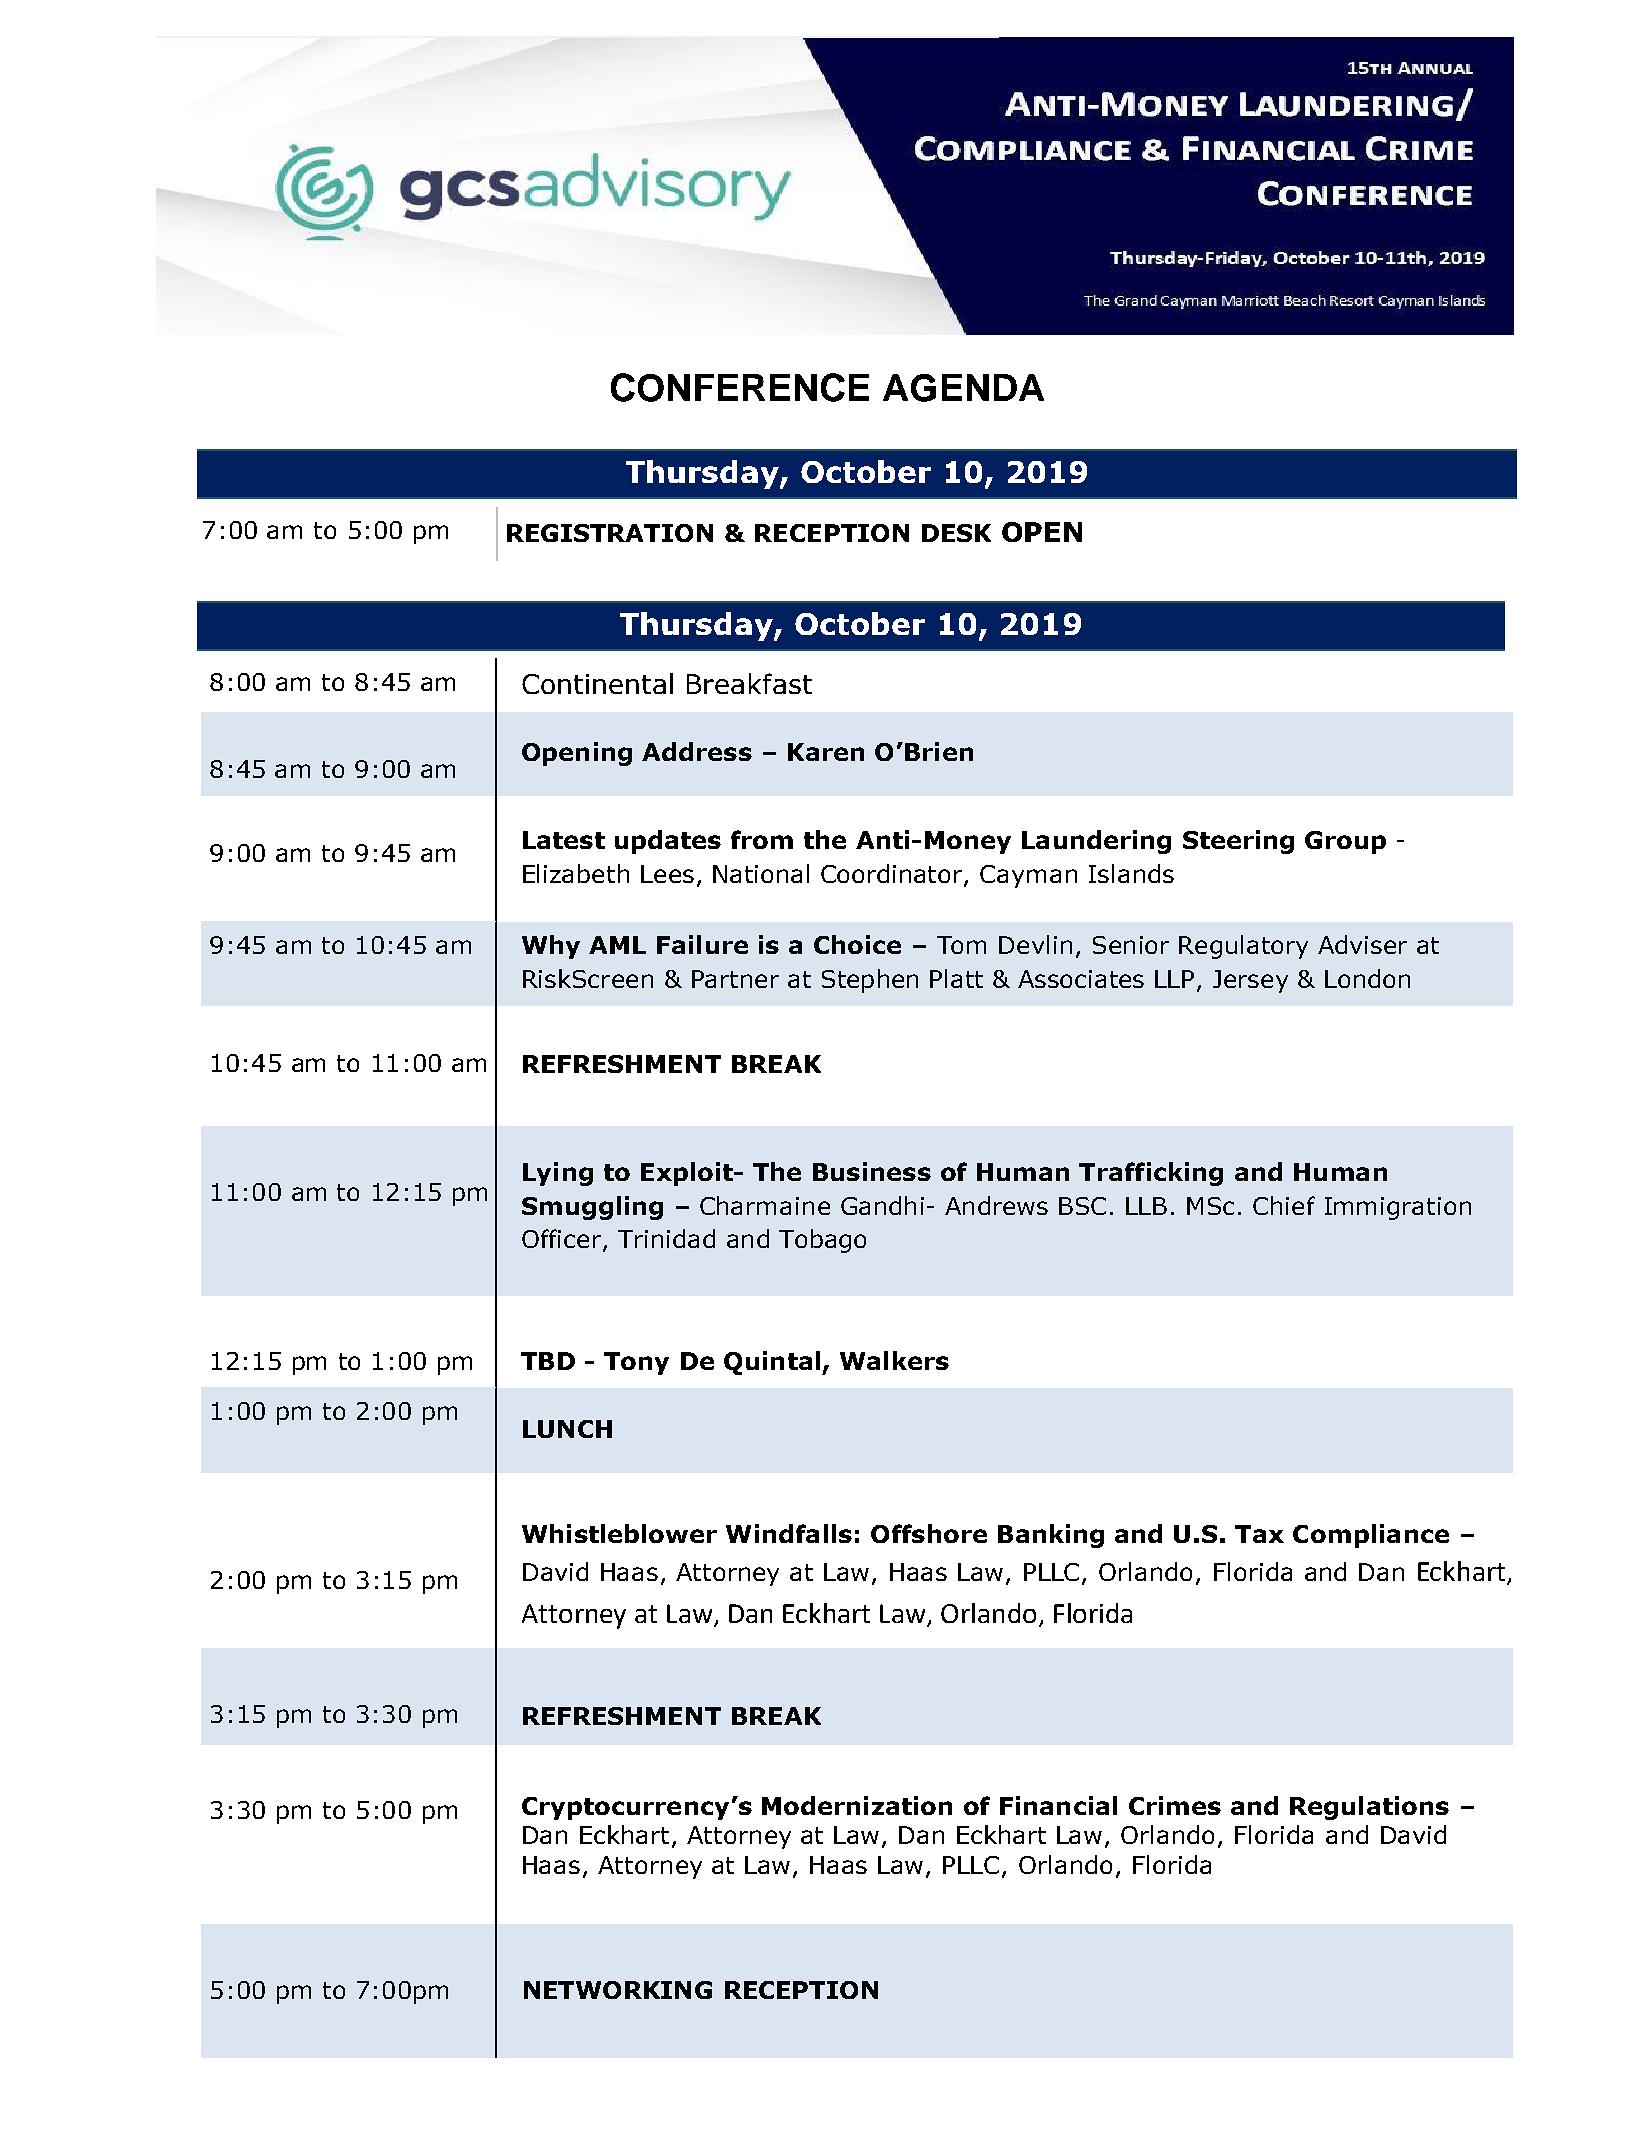  I want to click on Chief, so click(1284, 1205).
